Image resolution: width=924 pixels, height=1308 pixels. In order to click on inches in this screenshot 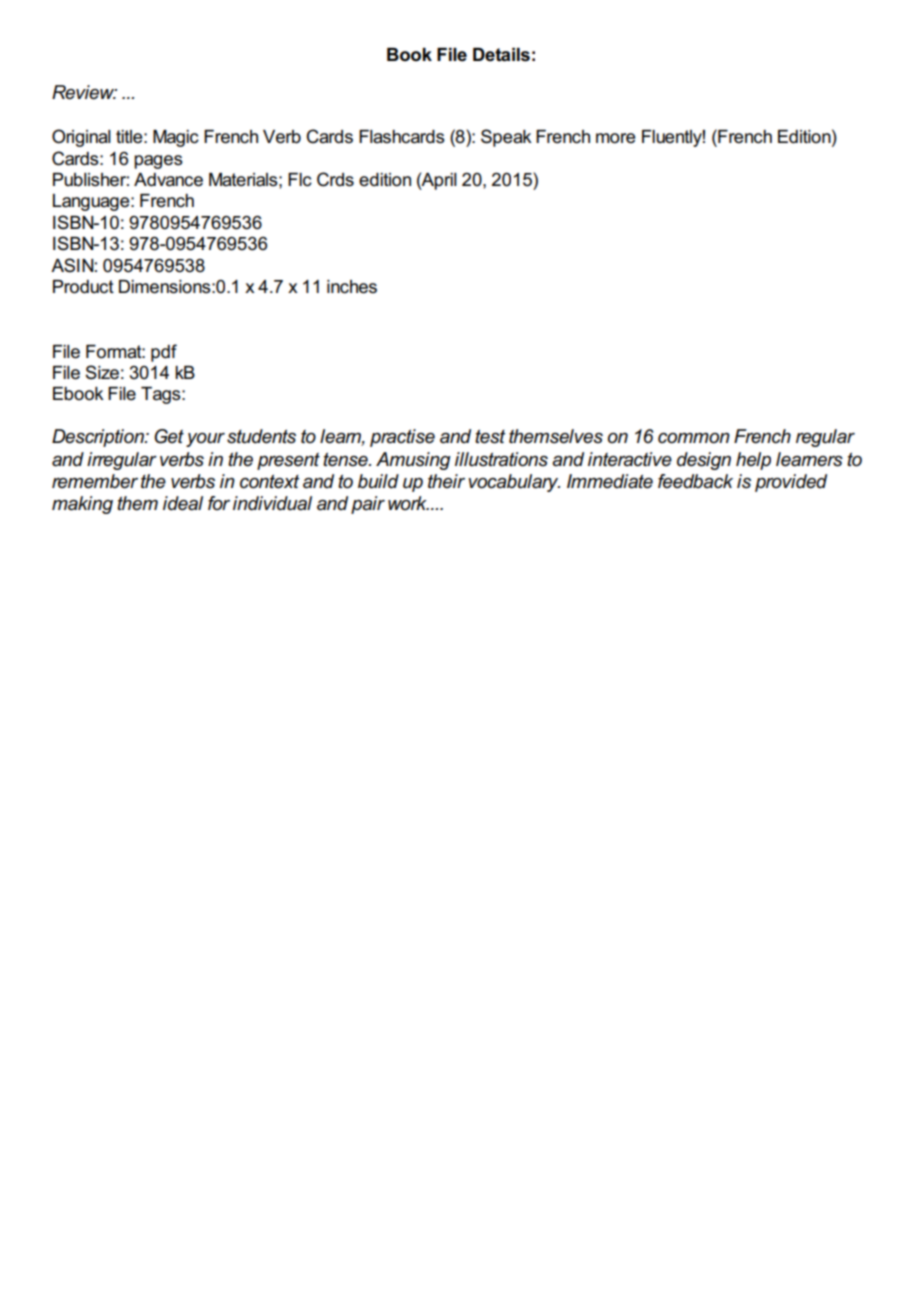, I will do `click(352, 287)`.
